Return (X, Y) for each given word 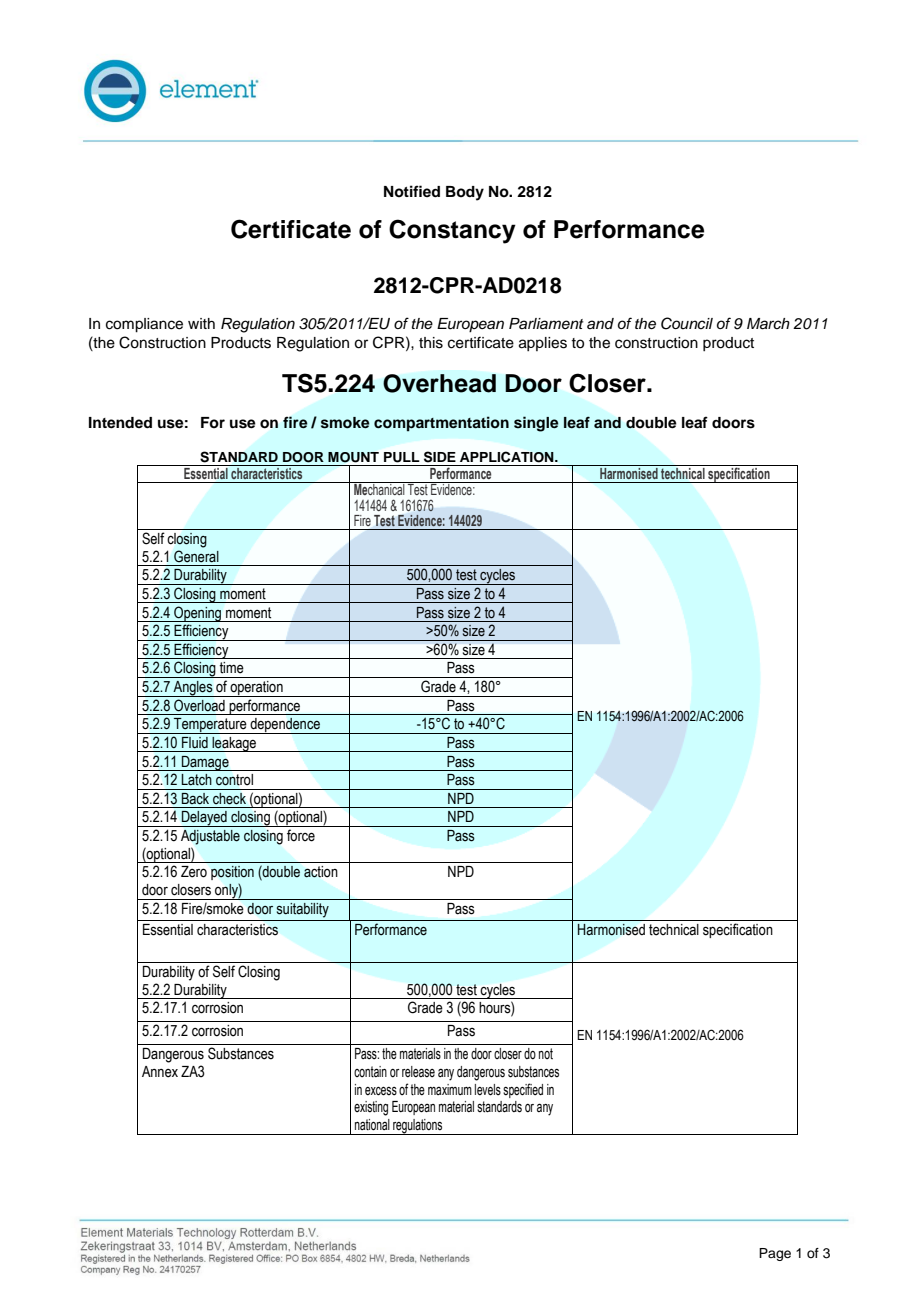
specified (523, 1090)
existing (371, 1108)
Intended (120, 423)
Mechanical (379, 488)
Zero (194, 872)
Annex (160, 1072)
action (320, 872)
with (201, 323)
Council (687, 323)
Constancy (452, 231)
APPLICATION (508, 457)
